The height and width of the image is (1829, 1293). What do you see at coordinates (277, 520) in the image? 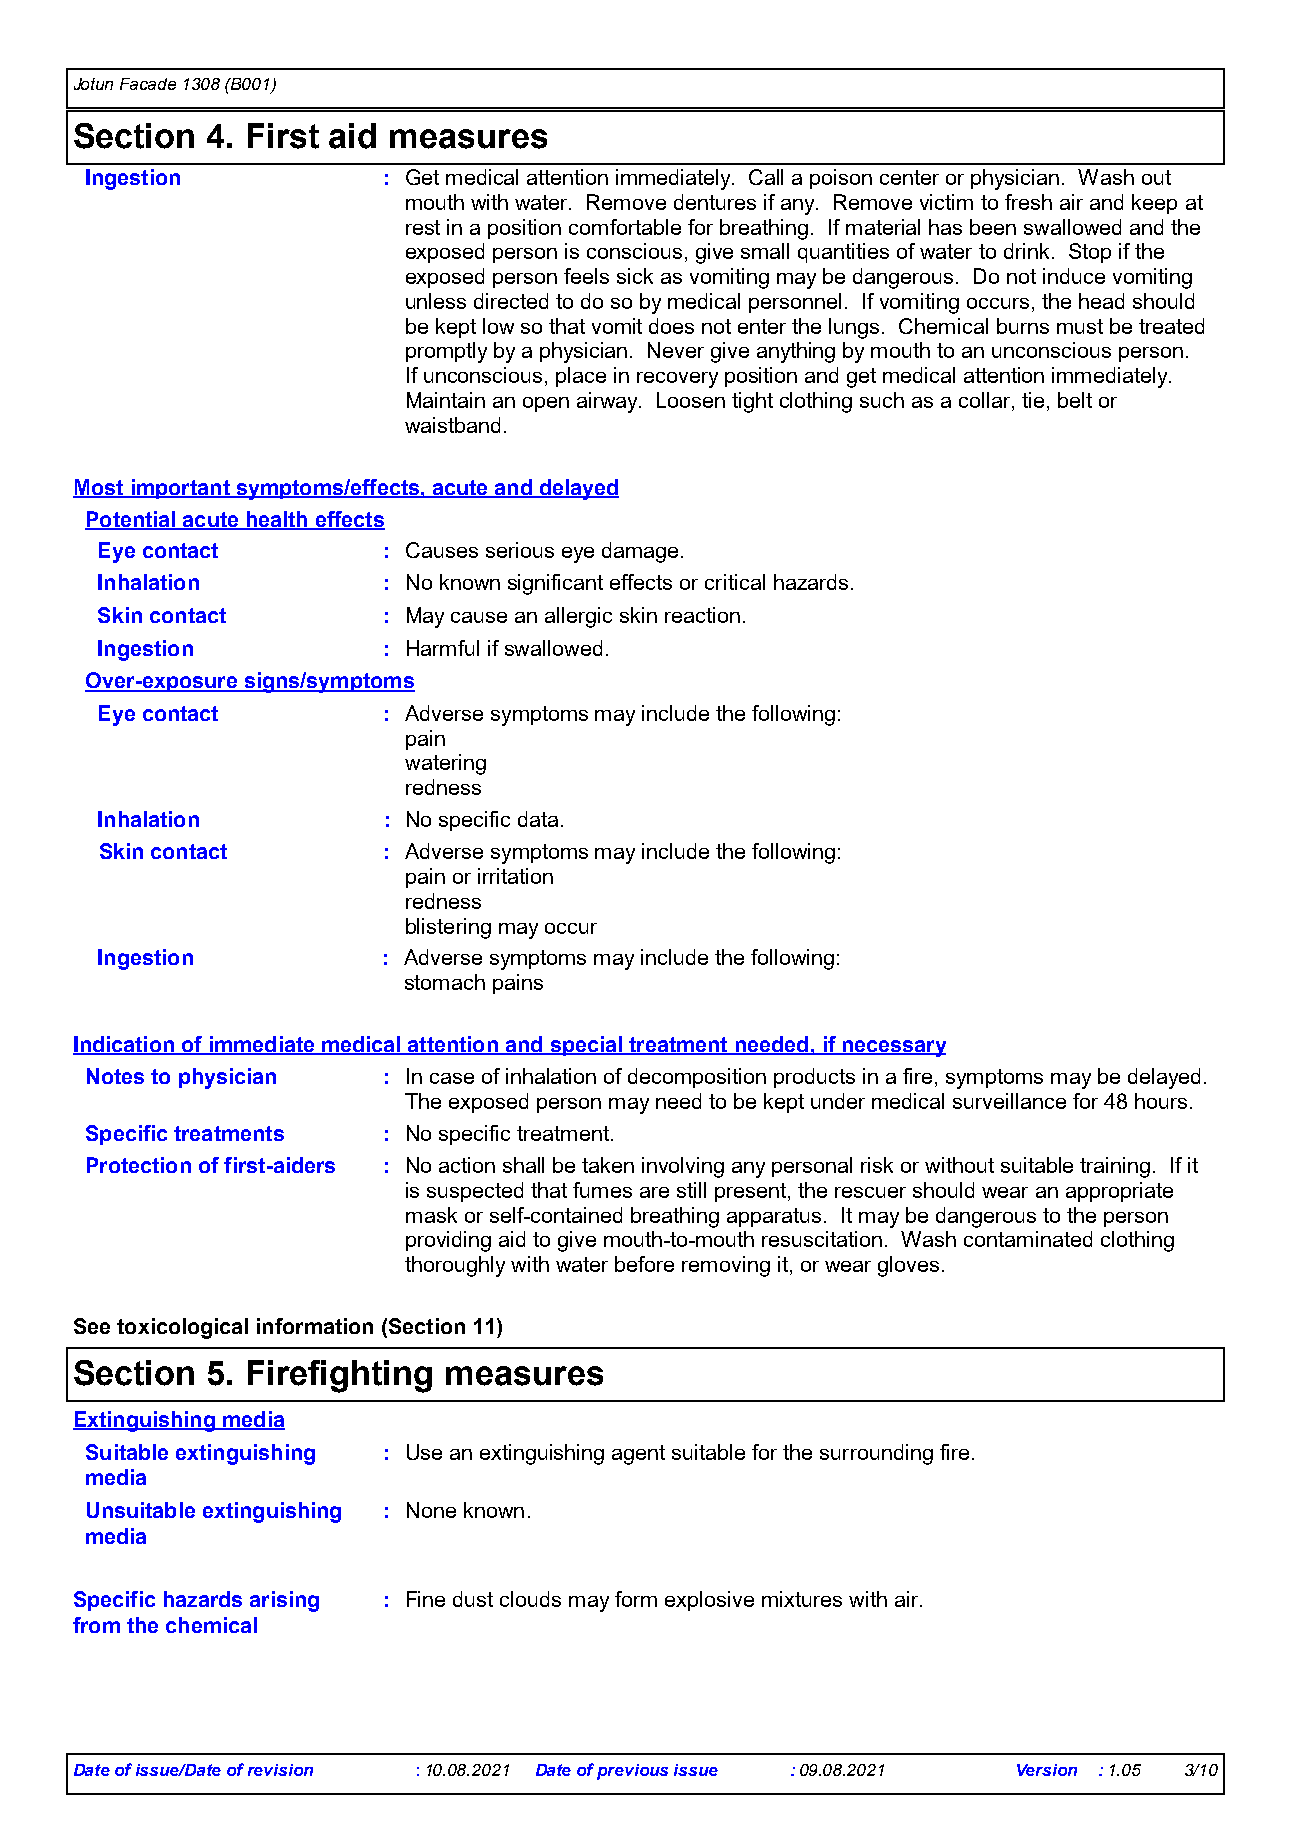
I see `health` at bounding box center [277, 520].
